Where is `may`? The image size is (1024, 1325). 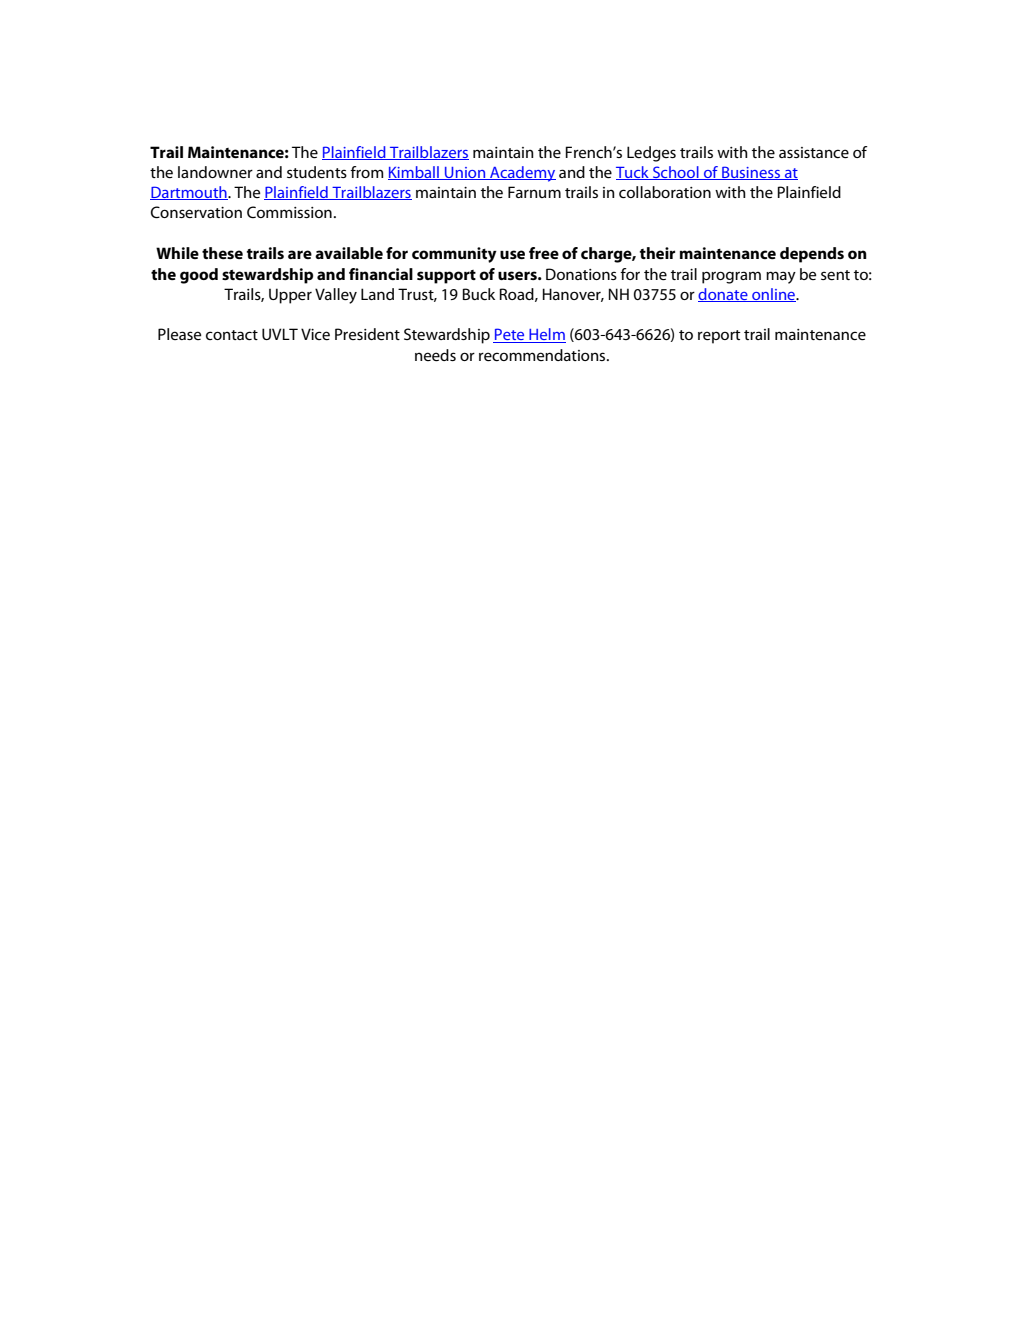
may is located at coordinates (781, 277).
